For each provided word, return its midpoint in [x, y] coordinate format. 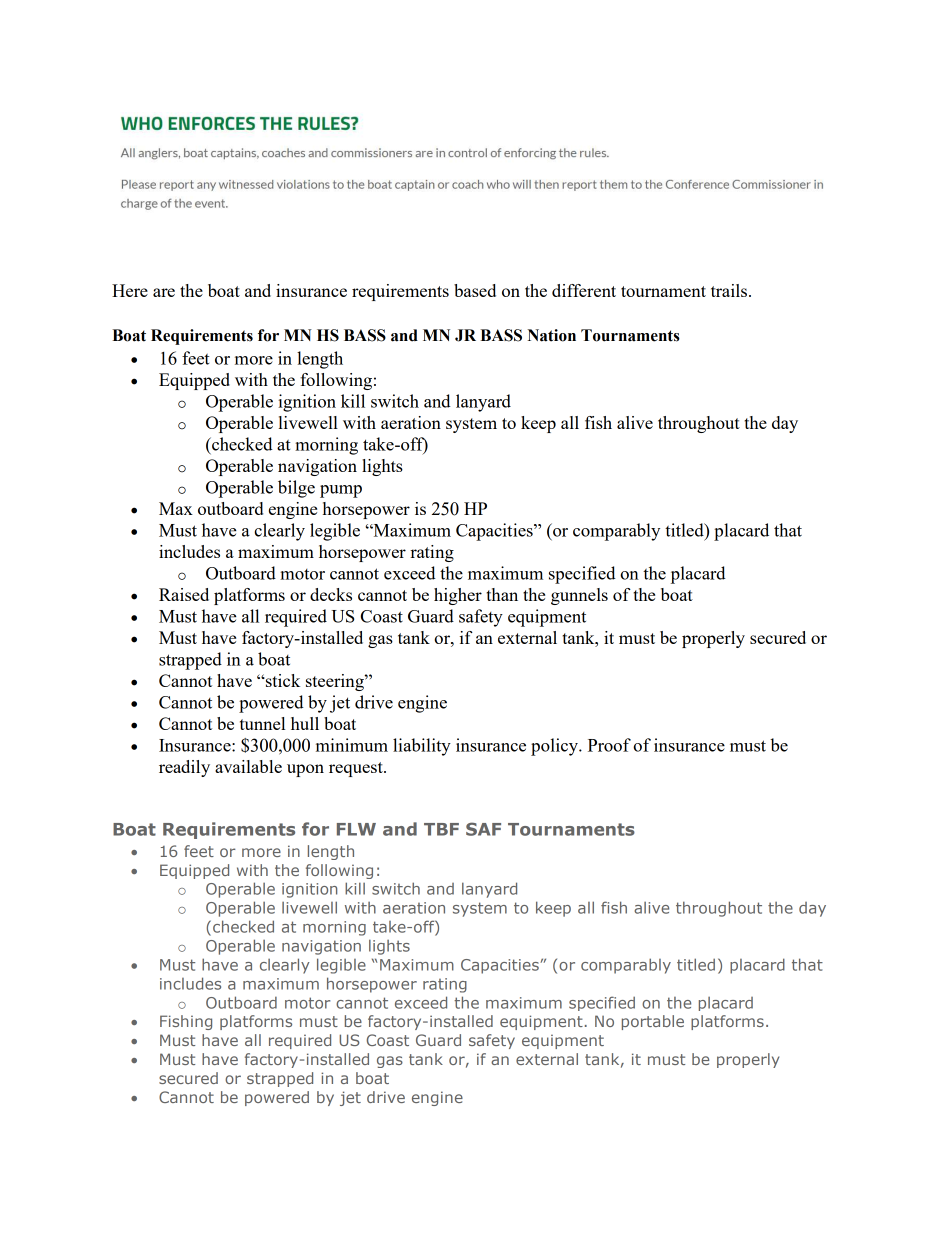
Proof [609, 745]
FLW [356, 829]
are [164, 292]
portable [653, 1022]
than [502, 594]
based [475, 290]
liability [422, 747]
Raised [184, 594]
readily [184, 768]
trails [729, 290]
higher [458, 596]
